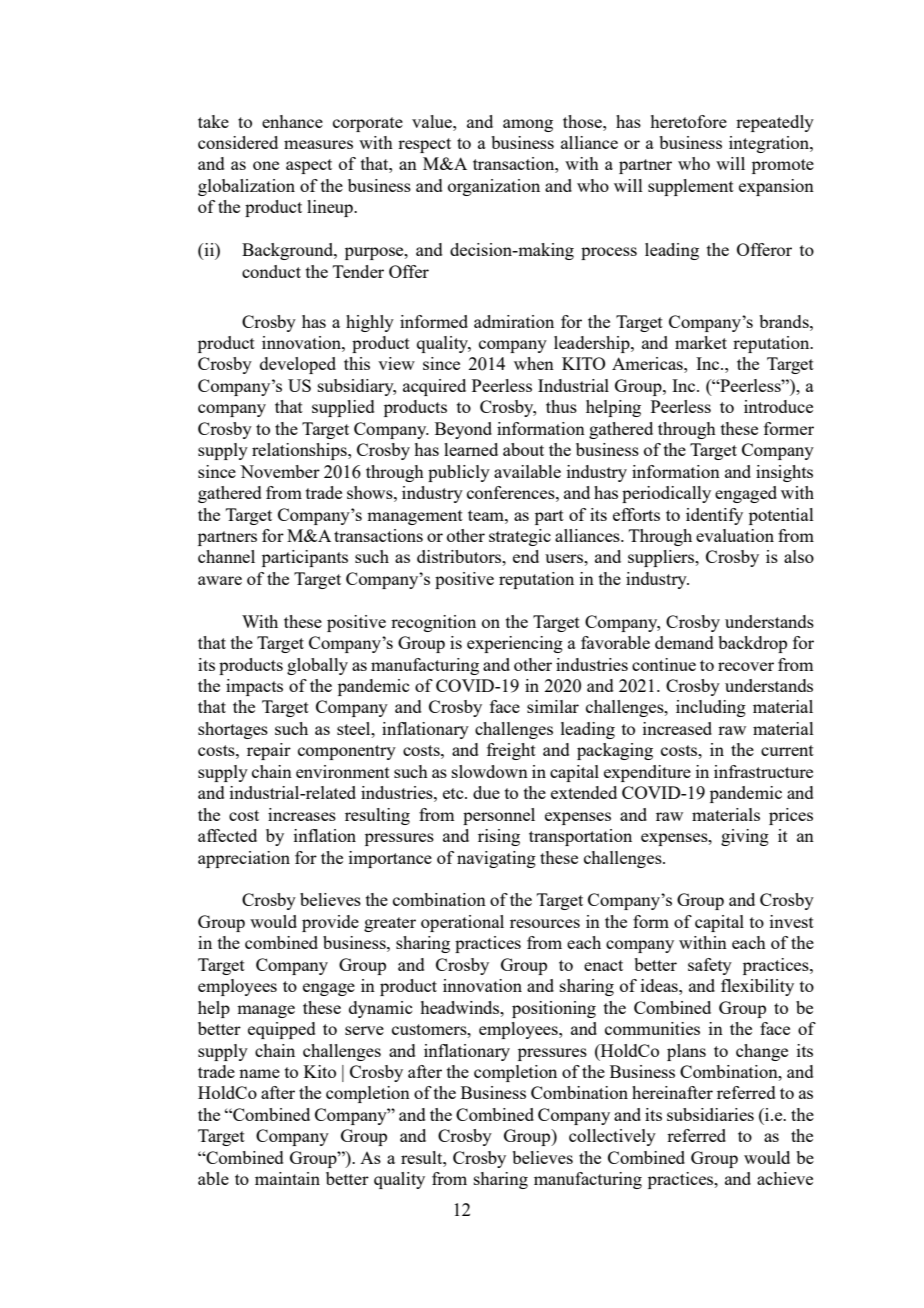 This page has height=1308, width=924. Describe the element at coordinates (612, 1137) in the page. I see `collectively` at that location.
